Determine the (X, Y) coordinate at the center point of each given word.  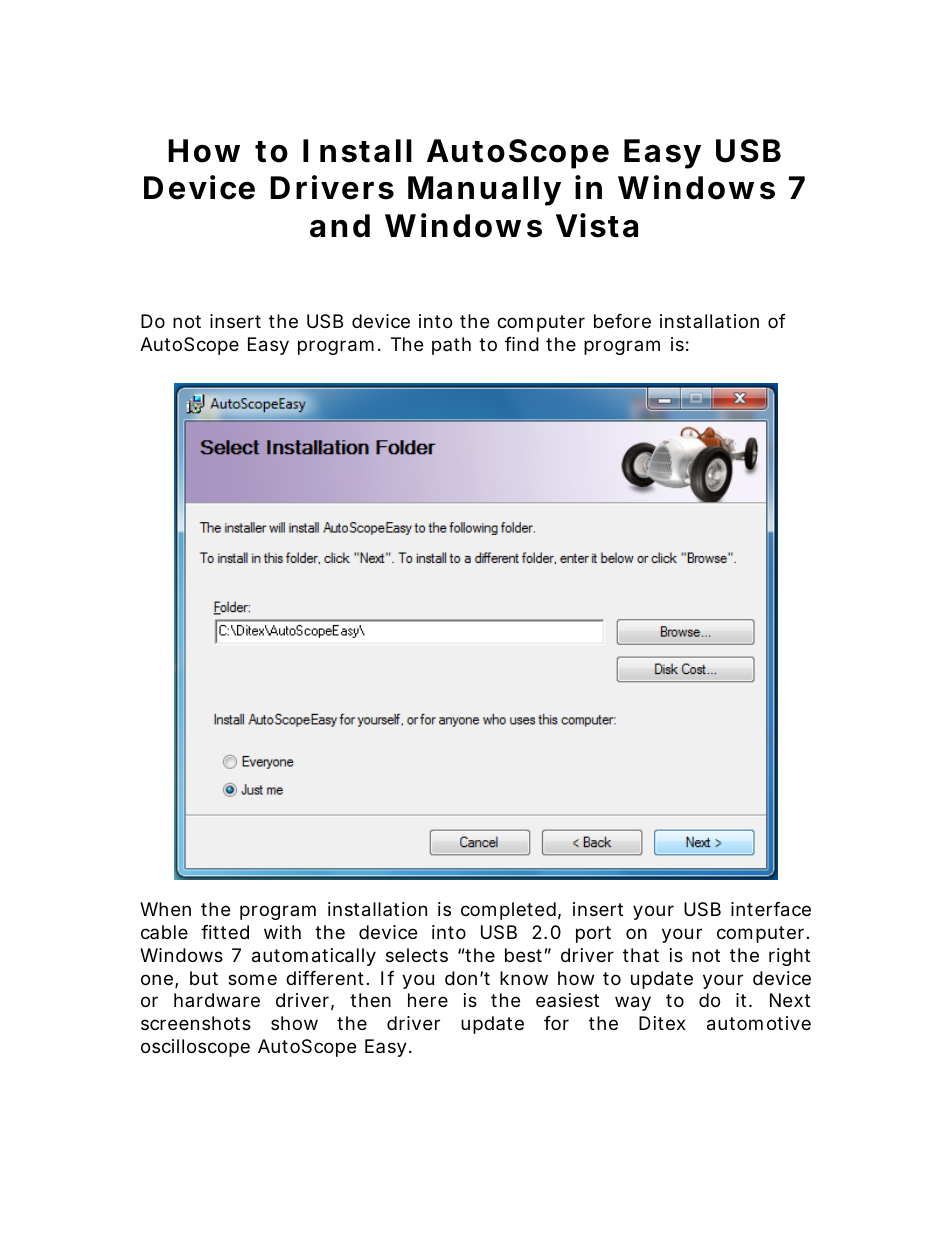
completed (508, 911)
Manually (484, 191)
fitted (225, 932)
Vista (597, 225)
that (641, 955)
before (622, 321)
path (451, 346)
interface (771, 909)
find (522, 344)
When (165, 909)
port (593, 934)
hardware (217, 1000)
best (523, 955)
